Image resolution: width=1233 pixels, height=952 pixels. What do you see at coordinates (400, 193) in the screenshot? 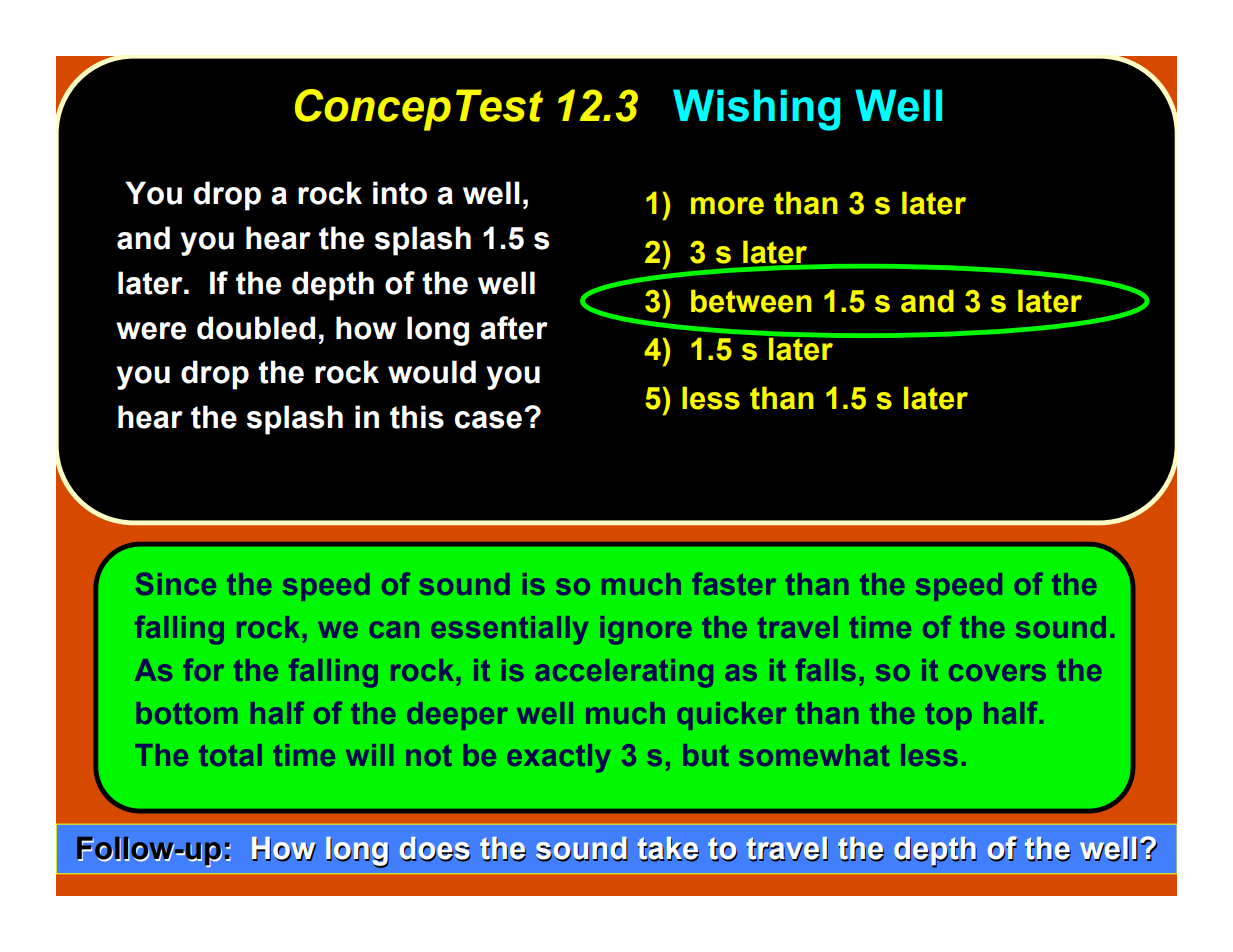
I see `into` at bounding box center [400, 193].
